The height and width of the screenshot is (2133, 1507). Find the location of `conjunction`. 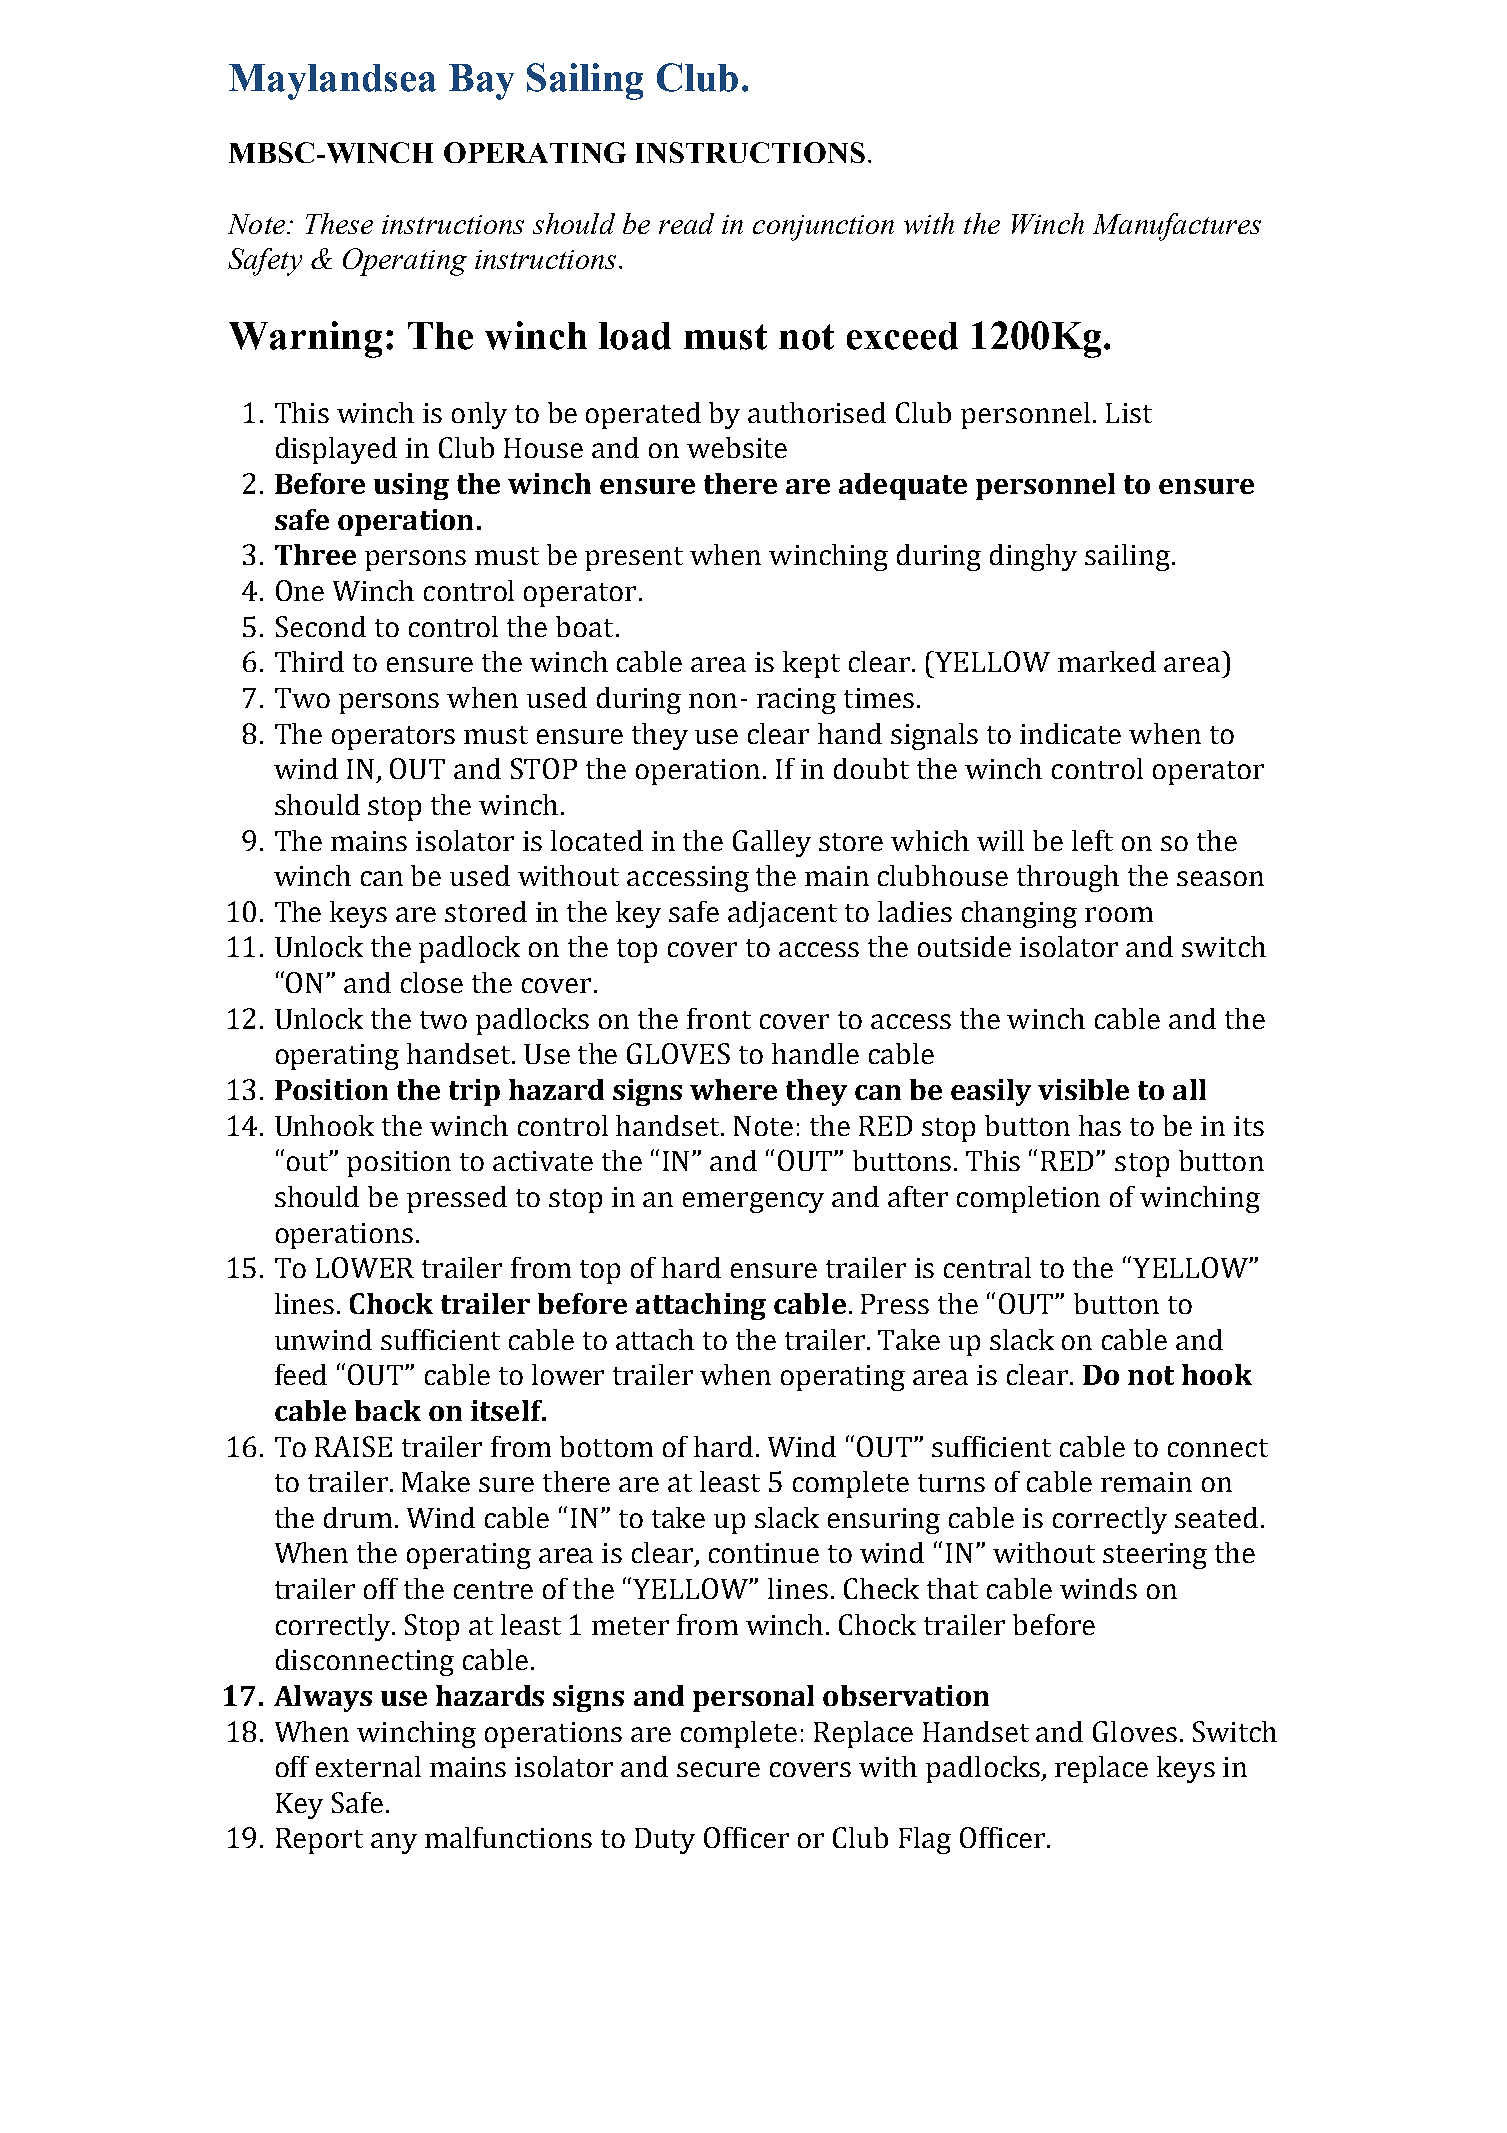

conjunction is located at coordinates (823, 228).
